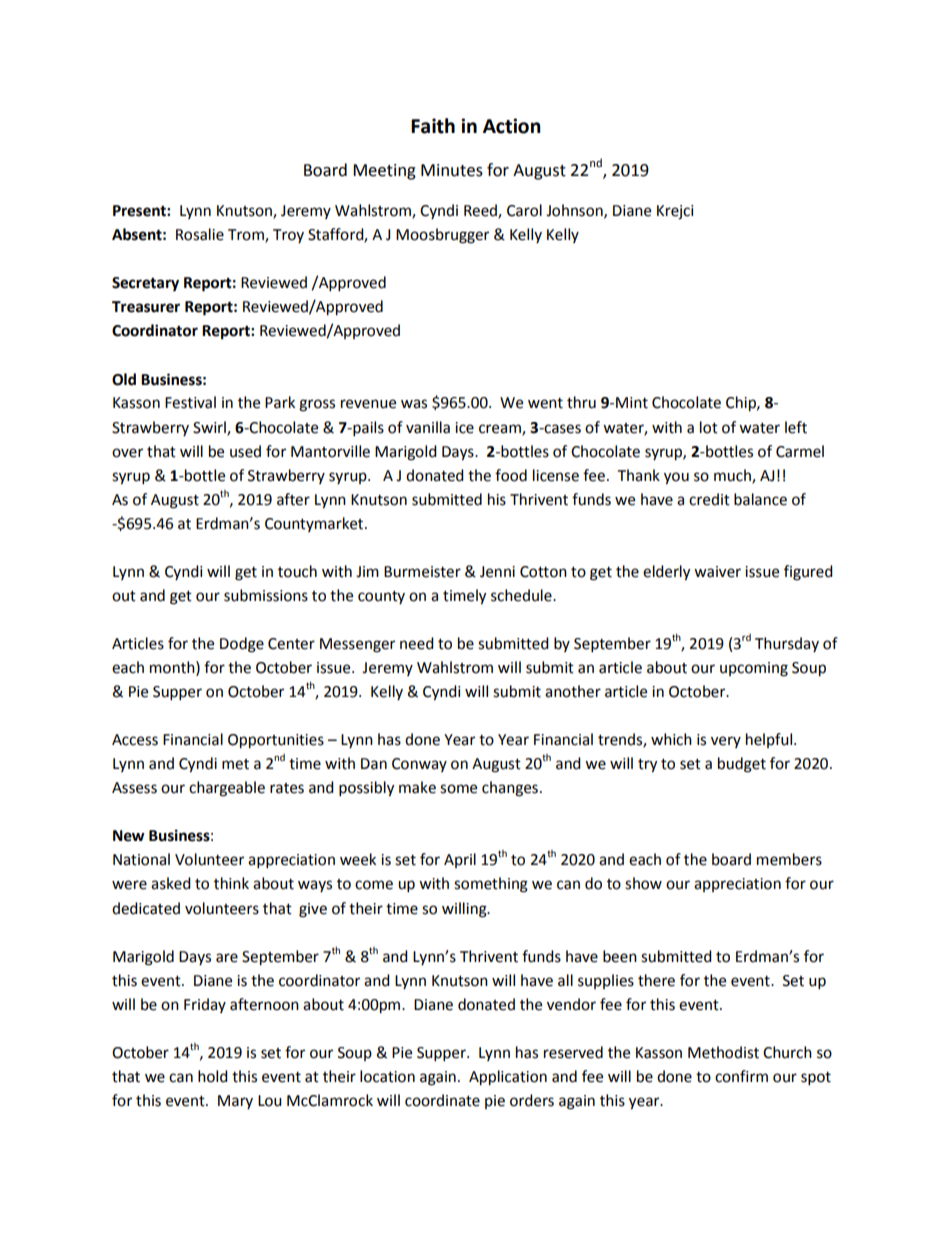 The image size is (952, 1233). I want to click on waiver, so click(717, 572).
